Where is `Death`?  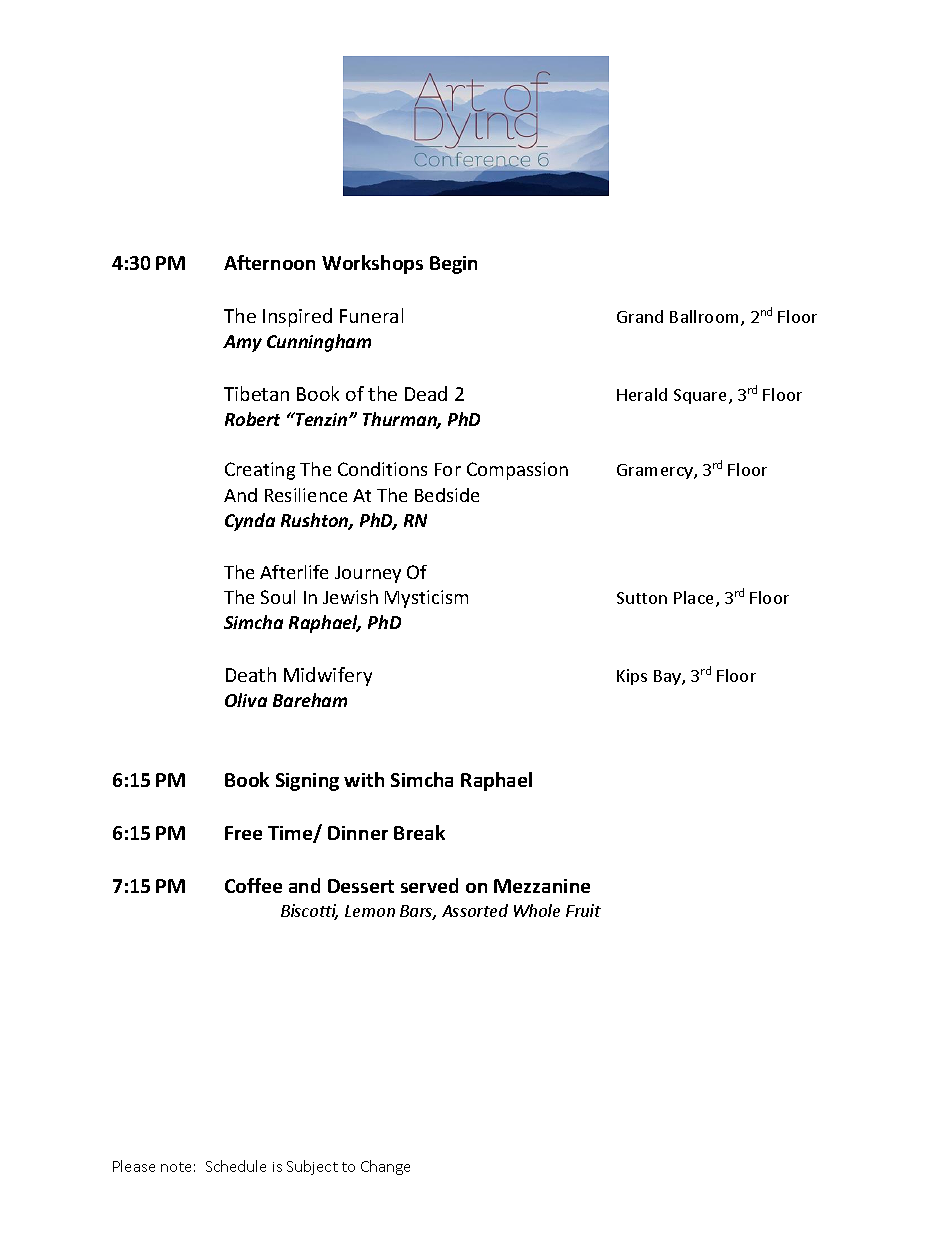 Death is located at coordinates (251, 674).
